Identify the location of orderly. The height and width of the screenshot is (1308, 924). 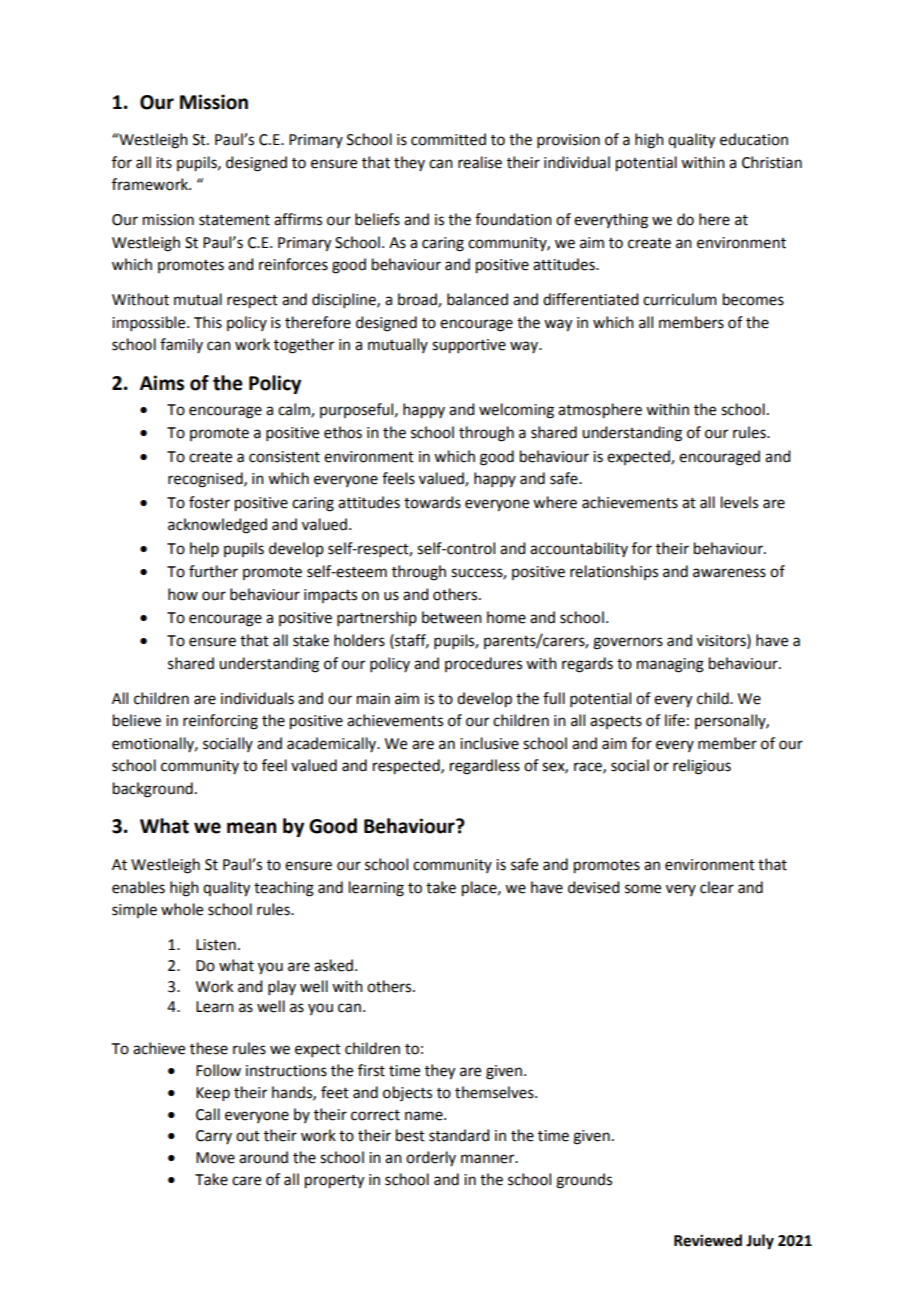
(431, 1158).
